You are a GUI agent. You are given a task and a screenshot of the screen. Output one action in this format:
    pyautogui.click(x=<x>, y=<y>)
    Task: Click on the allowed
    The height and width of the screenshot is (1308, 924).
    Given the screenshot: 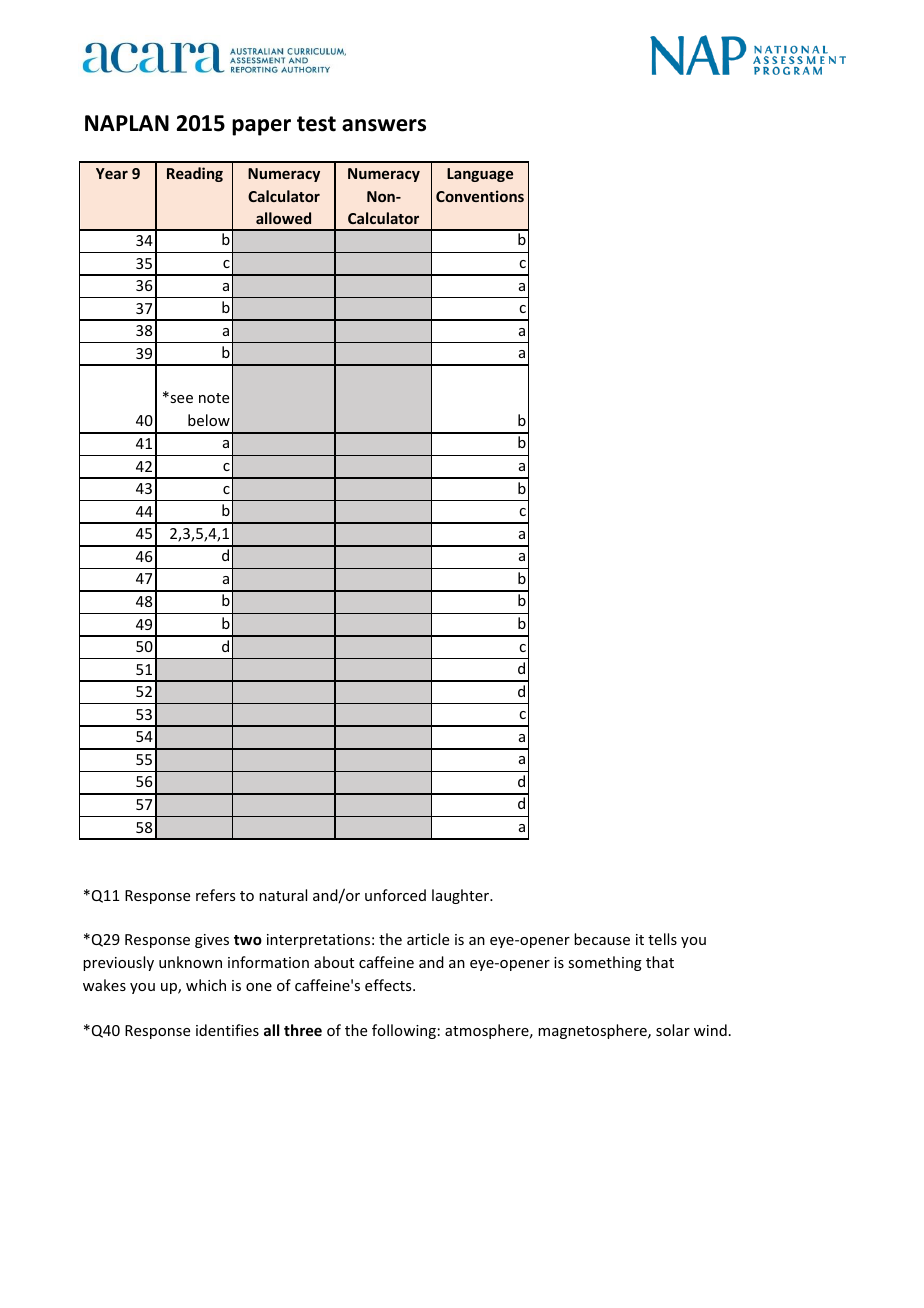 What is the action you would take?
    pyautogui.click(x=283, y=218)
